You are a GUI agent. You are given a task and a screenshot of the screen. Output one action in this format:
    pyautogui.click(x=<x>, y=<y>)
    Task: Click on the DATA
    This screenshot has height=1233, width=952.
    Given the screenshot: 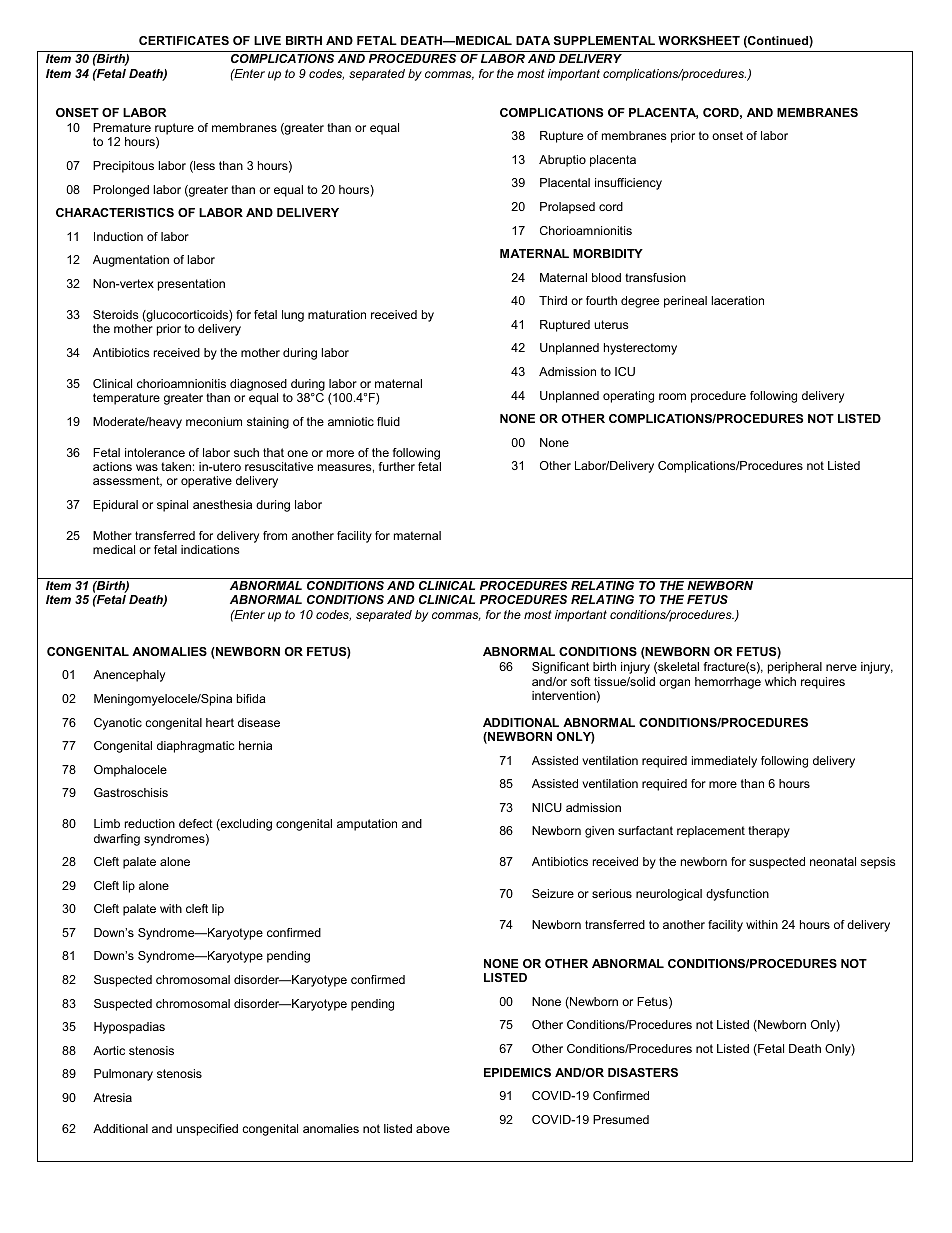 What is the action you would take?
    pyautogui.click(x=533, y=40)
